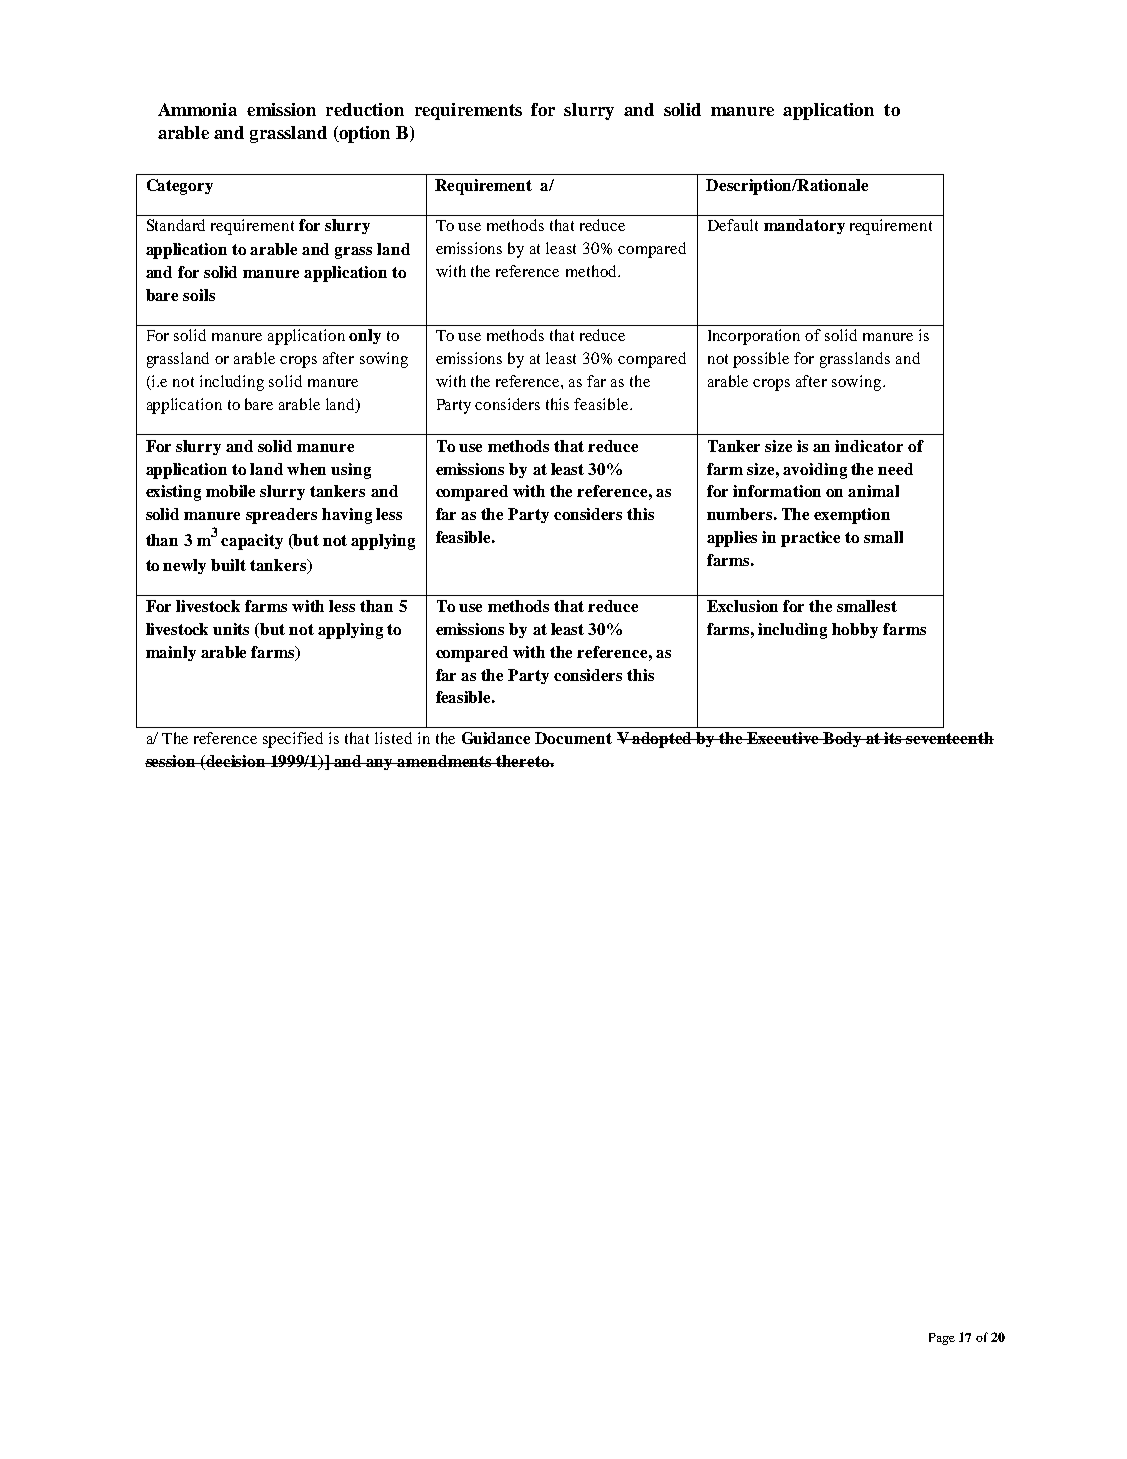 This screenshot has width=1127, height=1459. Describe the element at coordinates (231, 629) in the screenshot. I see `units` at that location.
